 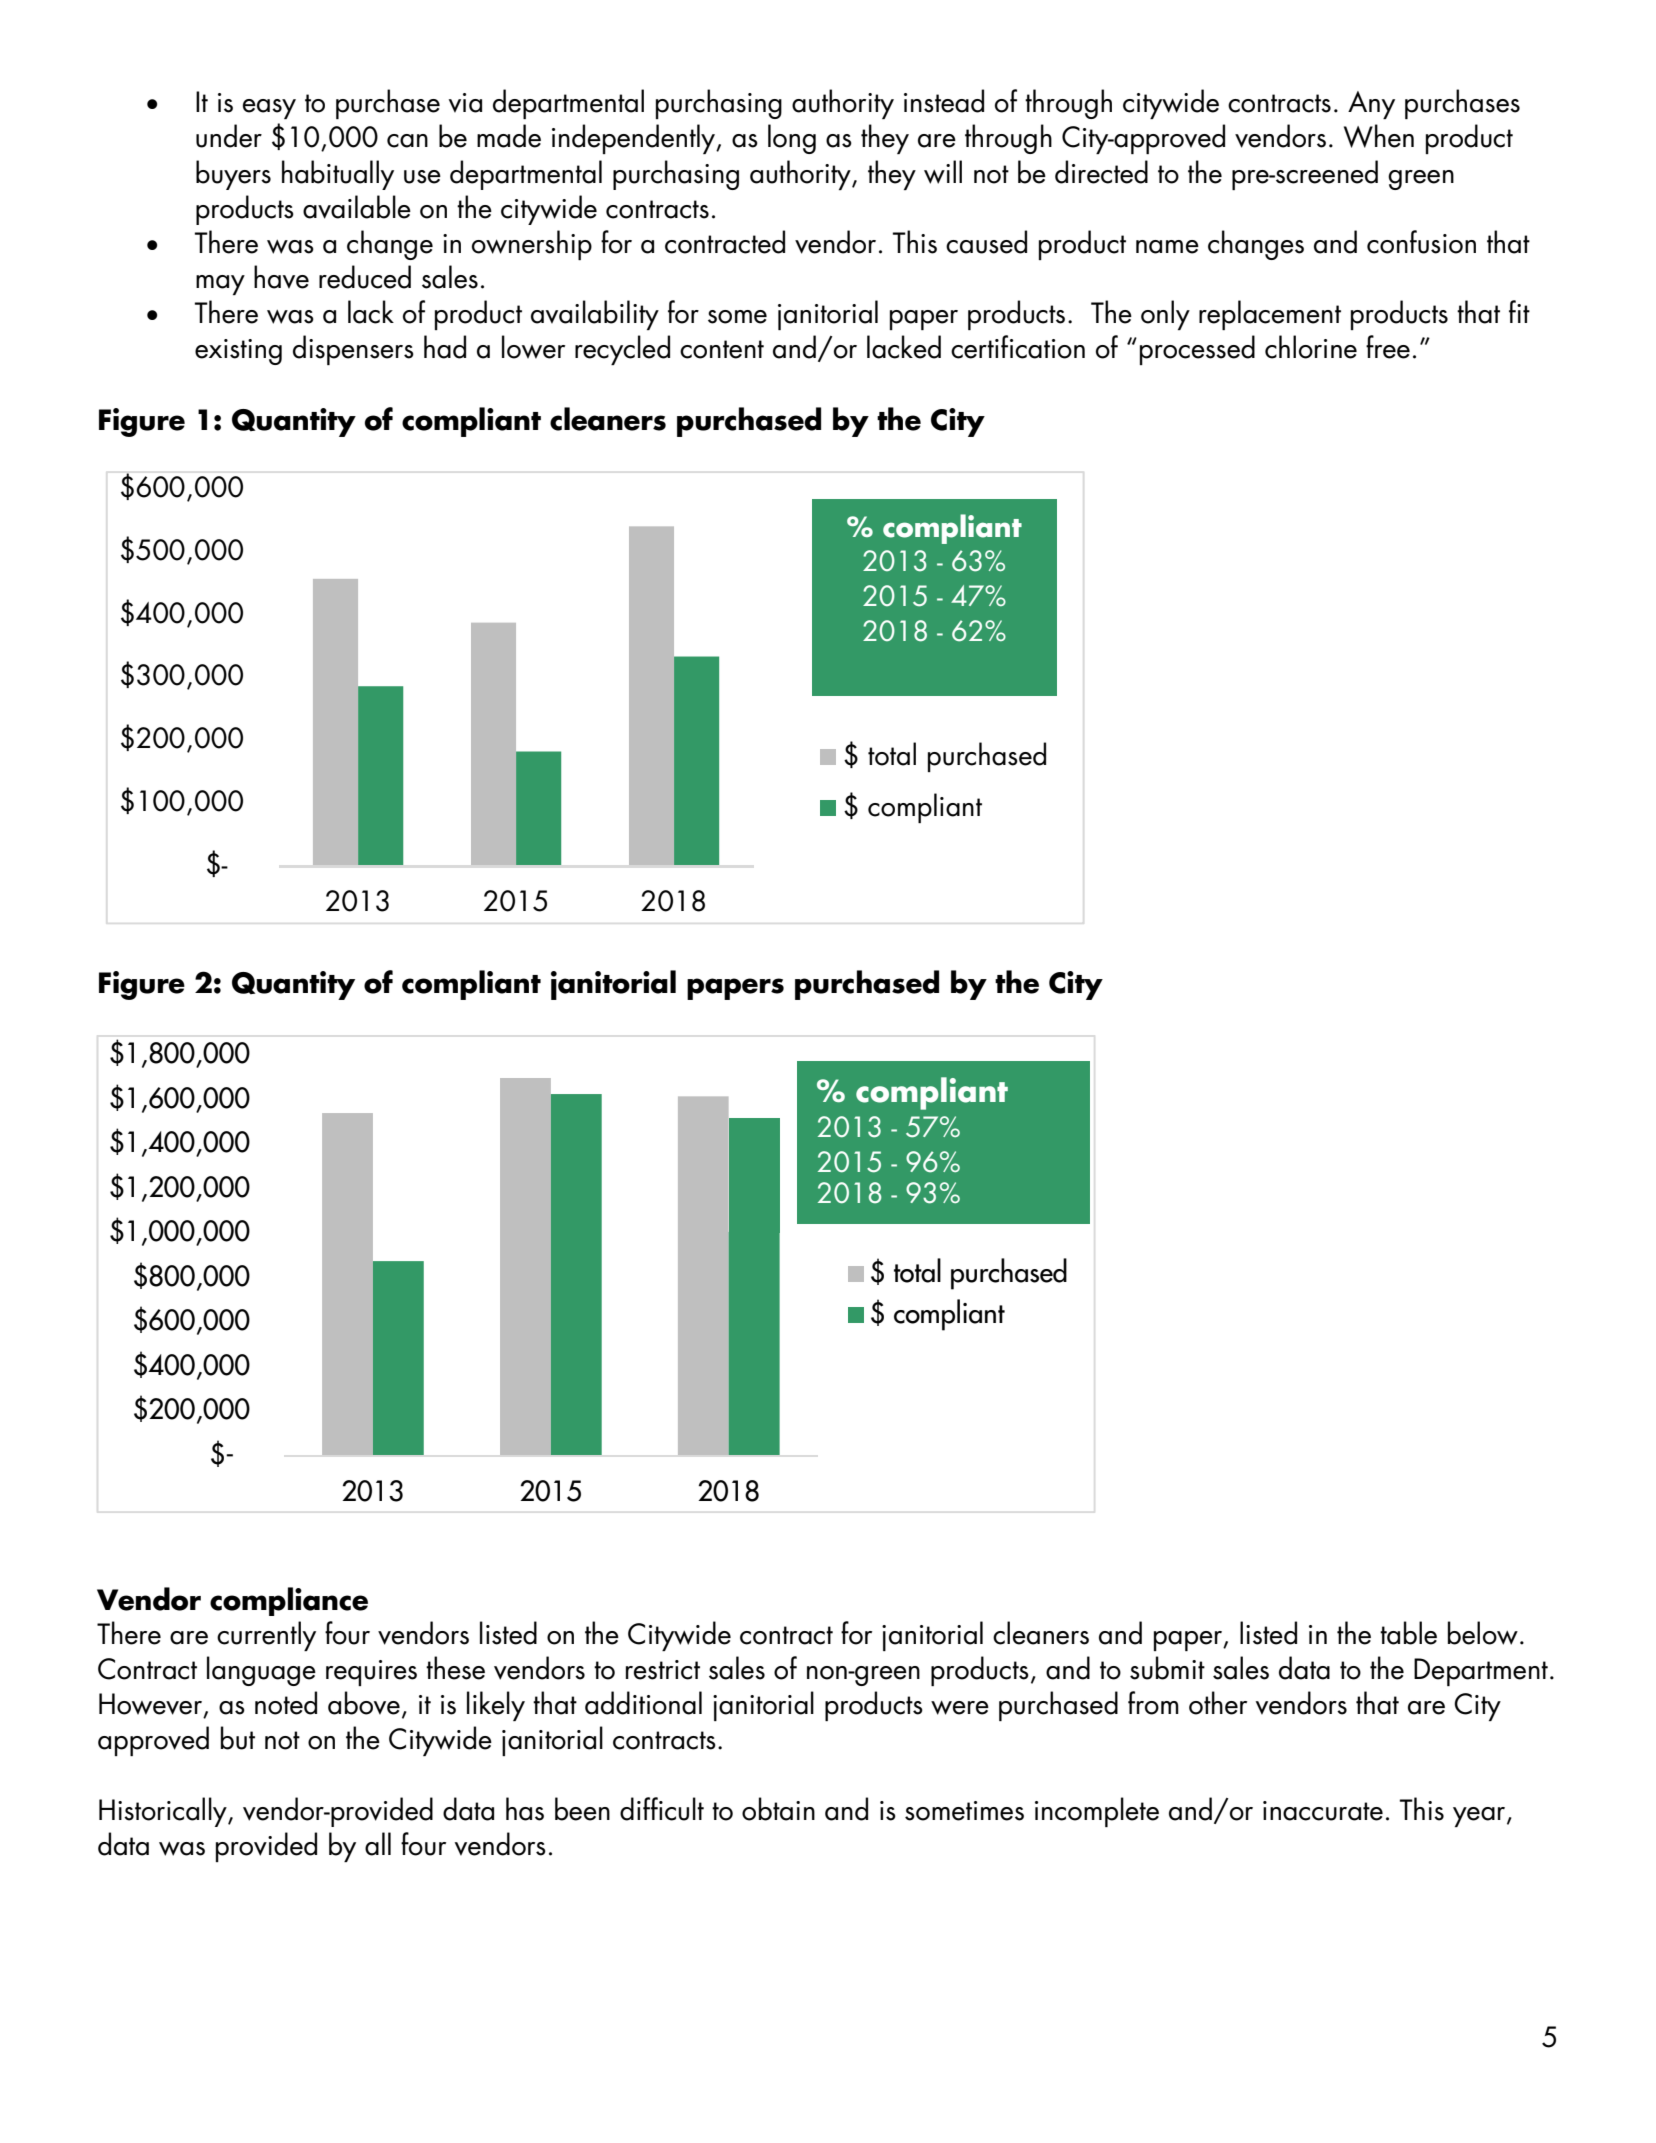 I want to click on restrict, so click(x=663, y=1670).
